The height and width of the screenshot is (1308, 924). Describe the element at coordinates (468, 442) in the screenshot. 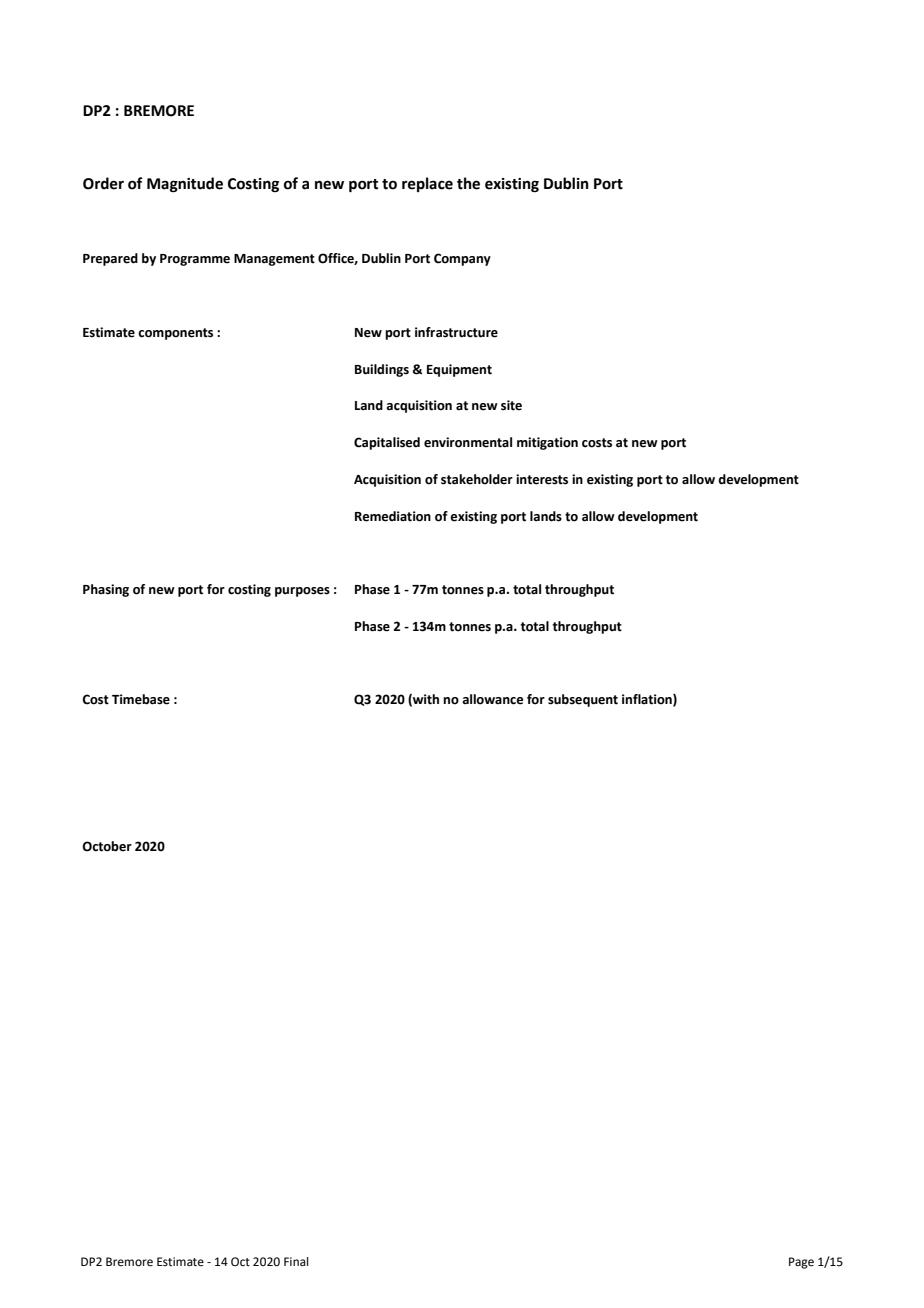

I see `environmental` at that location.
